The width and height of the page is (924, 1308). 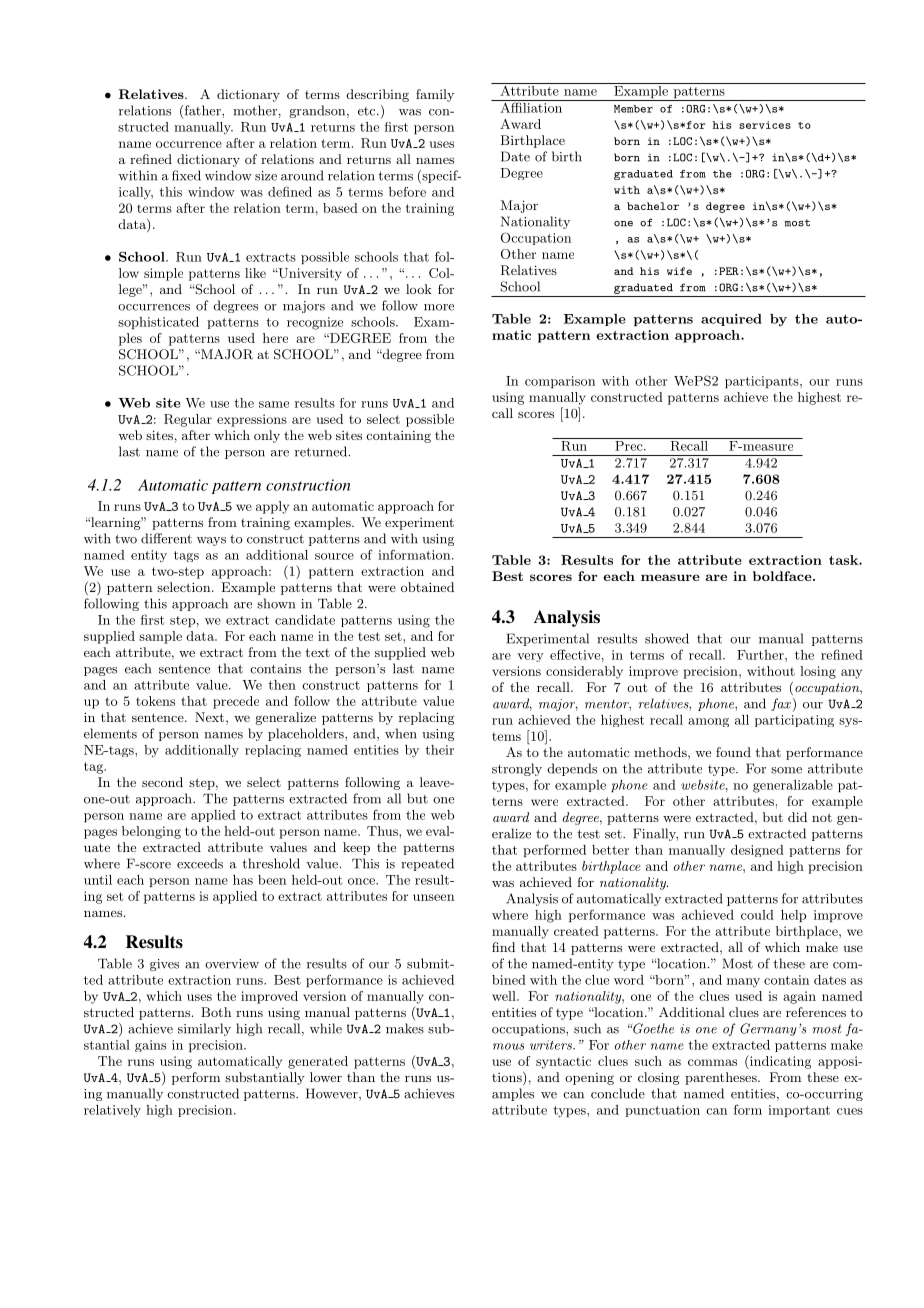 I want to click on exceeds, so click(x=200, y=863).
